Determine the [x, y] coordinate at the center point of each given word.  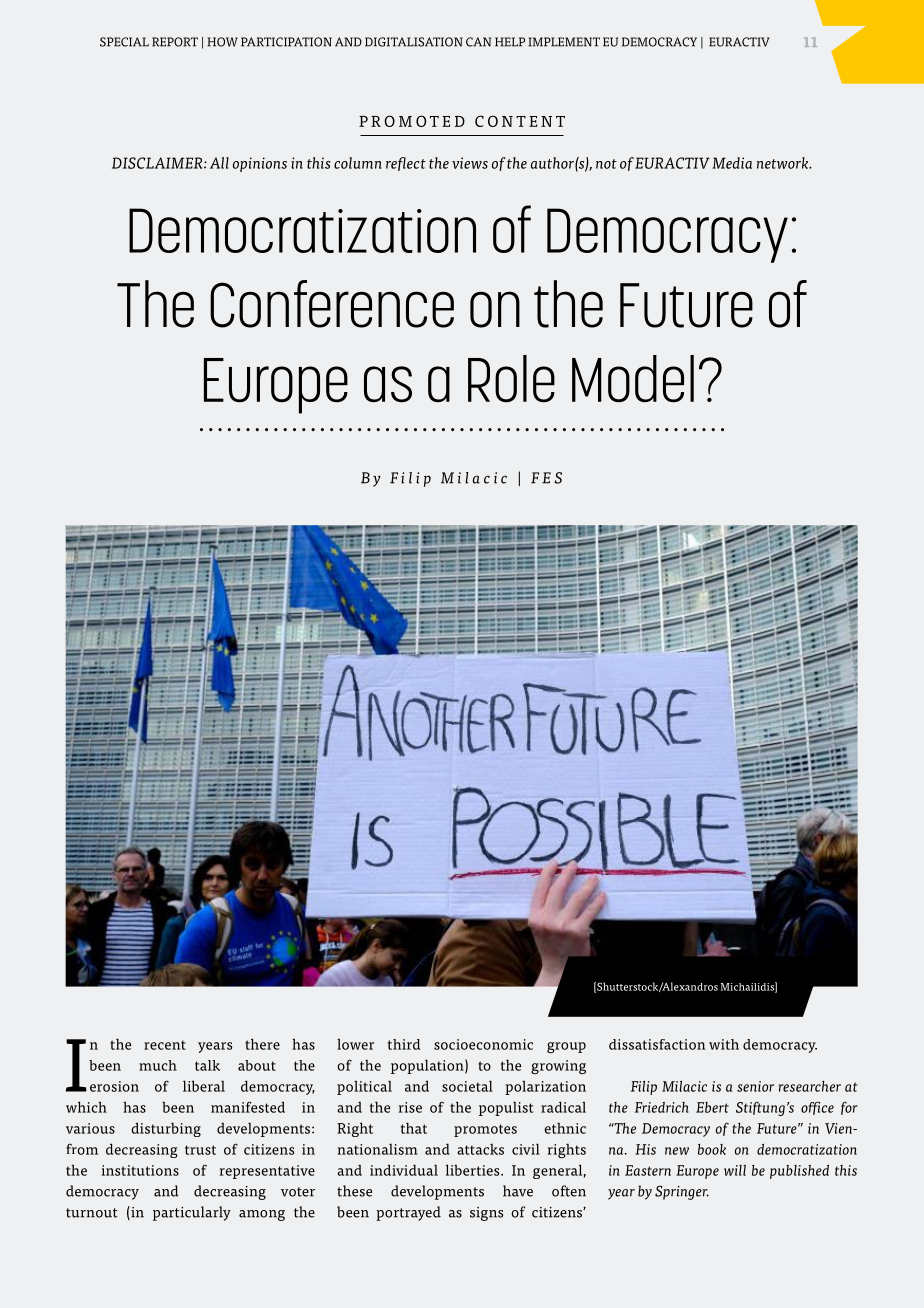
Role [511, 379]
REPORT [175, 42]
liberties [474, 1170]
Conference [332, 304]
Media [732, 163]
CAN [478, 42]
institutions [140, 1170]
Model [633, 379]
